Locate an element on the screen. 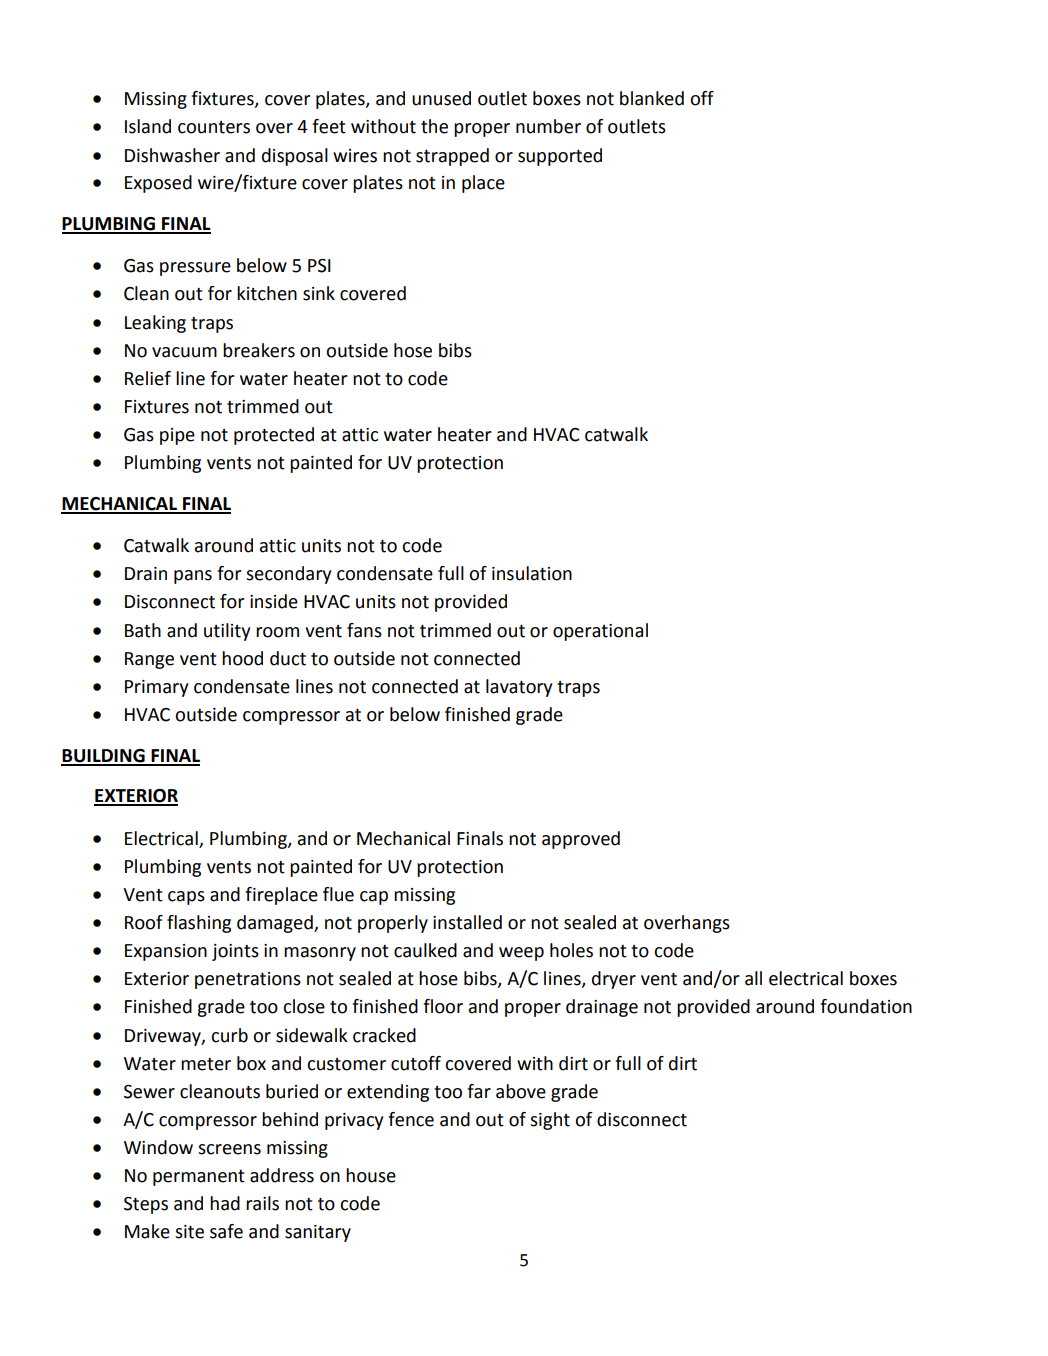 Image resolution: width=1048 pixels, height=1356 pixels. counters is located at coordinates (214, 127).
